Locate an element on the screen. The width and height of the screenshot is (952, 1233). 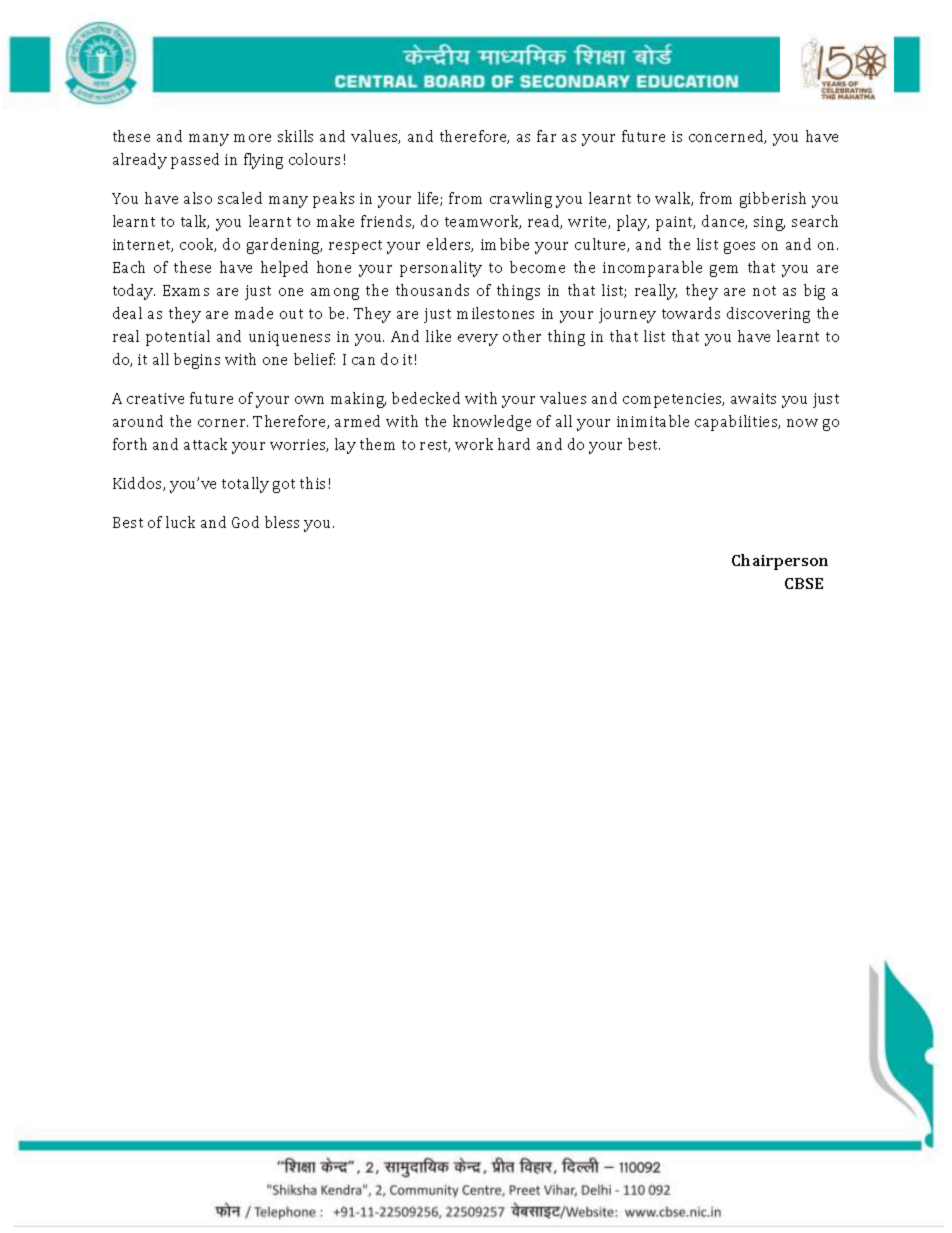
Chairperson is located at coordinates (780, 562).
